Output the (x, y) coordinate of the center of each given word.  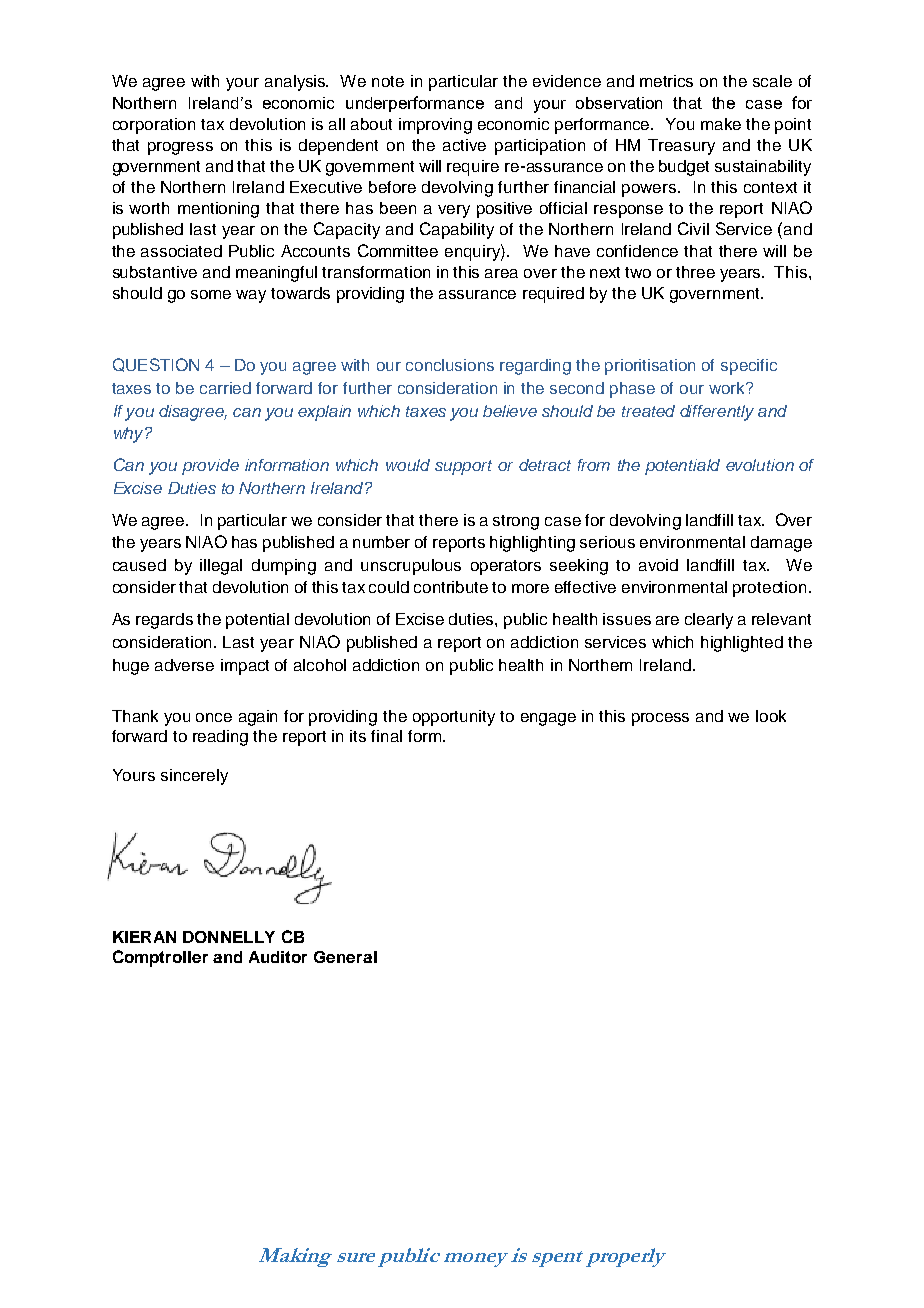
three (695, 272)
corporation (154, 126)
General (345, 957)
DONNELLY (229, 937)
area (501, 273)
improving (435, 126)
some (211, 294)
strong (516, 522)
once (214, 717)
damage (781, 544)
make (721, 124)
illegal (221, 567)
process (660, 719)
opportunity (454, 718)
